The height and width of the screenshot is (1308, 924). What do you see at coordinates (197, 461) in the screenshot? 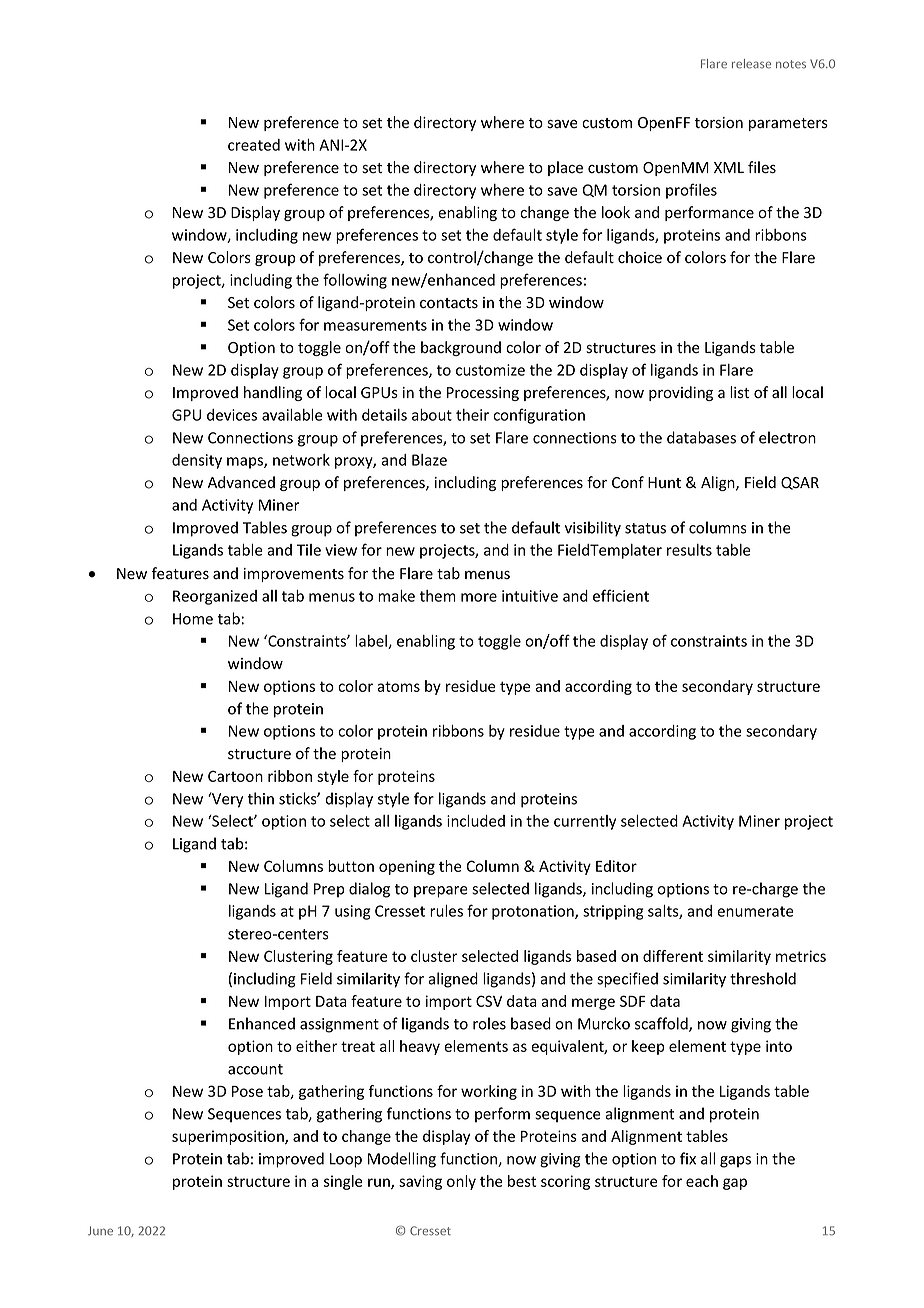
I see `density` at bounding box center [197, 461].
